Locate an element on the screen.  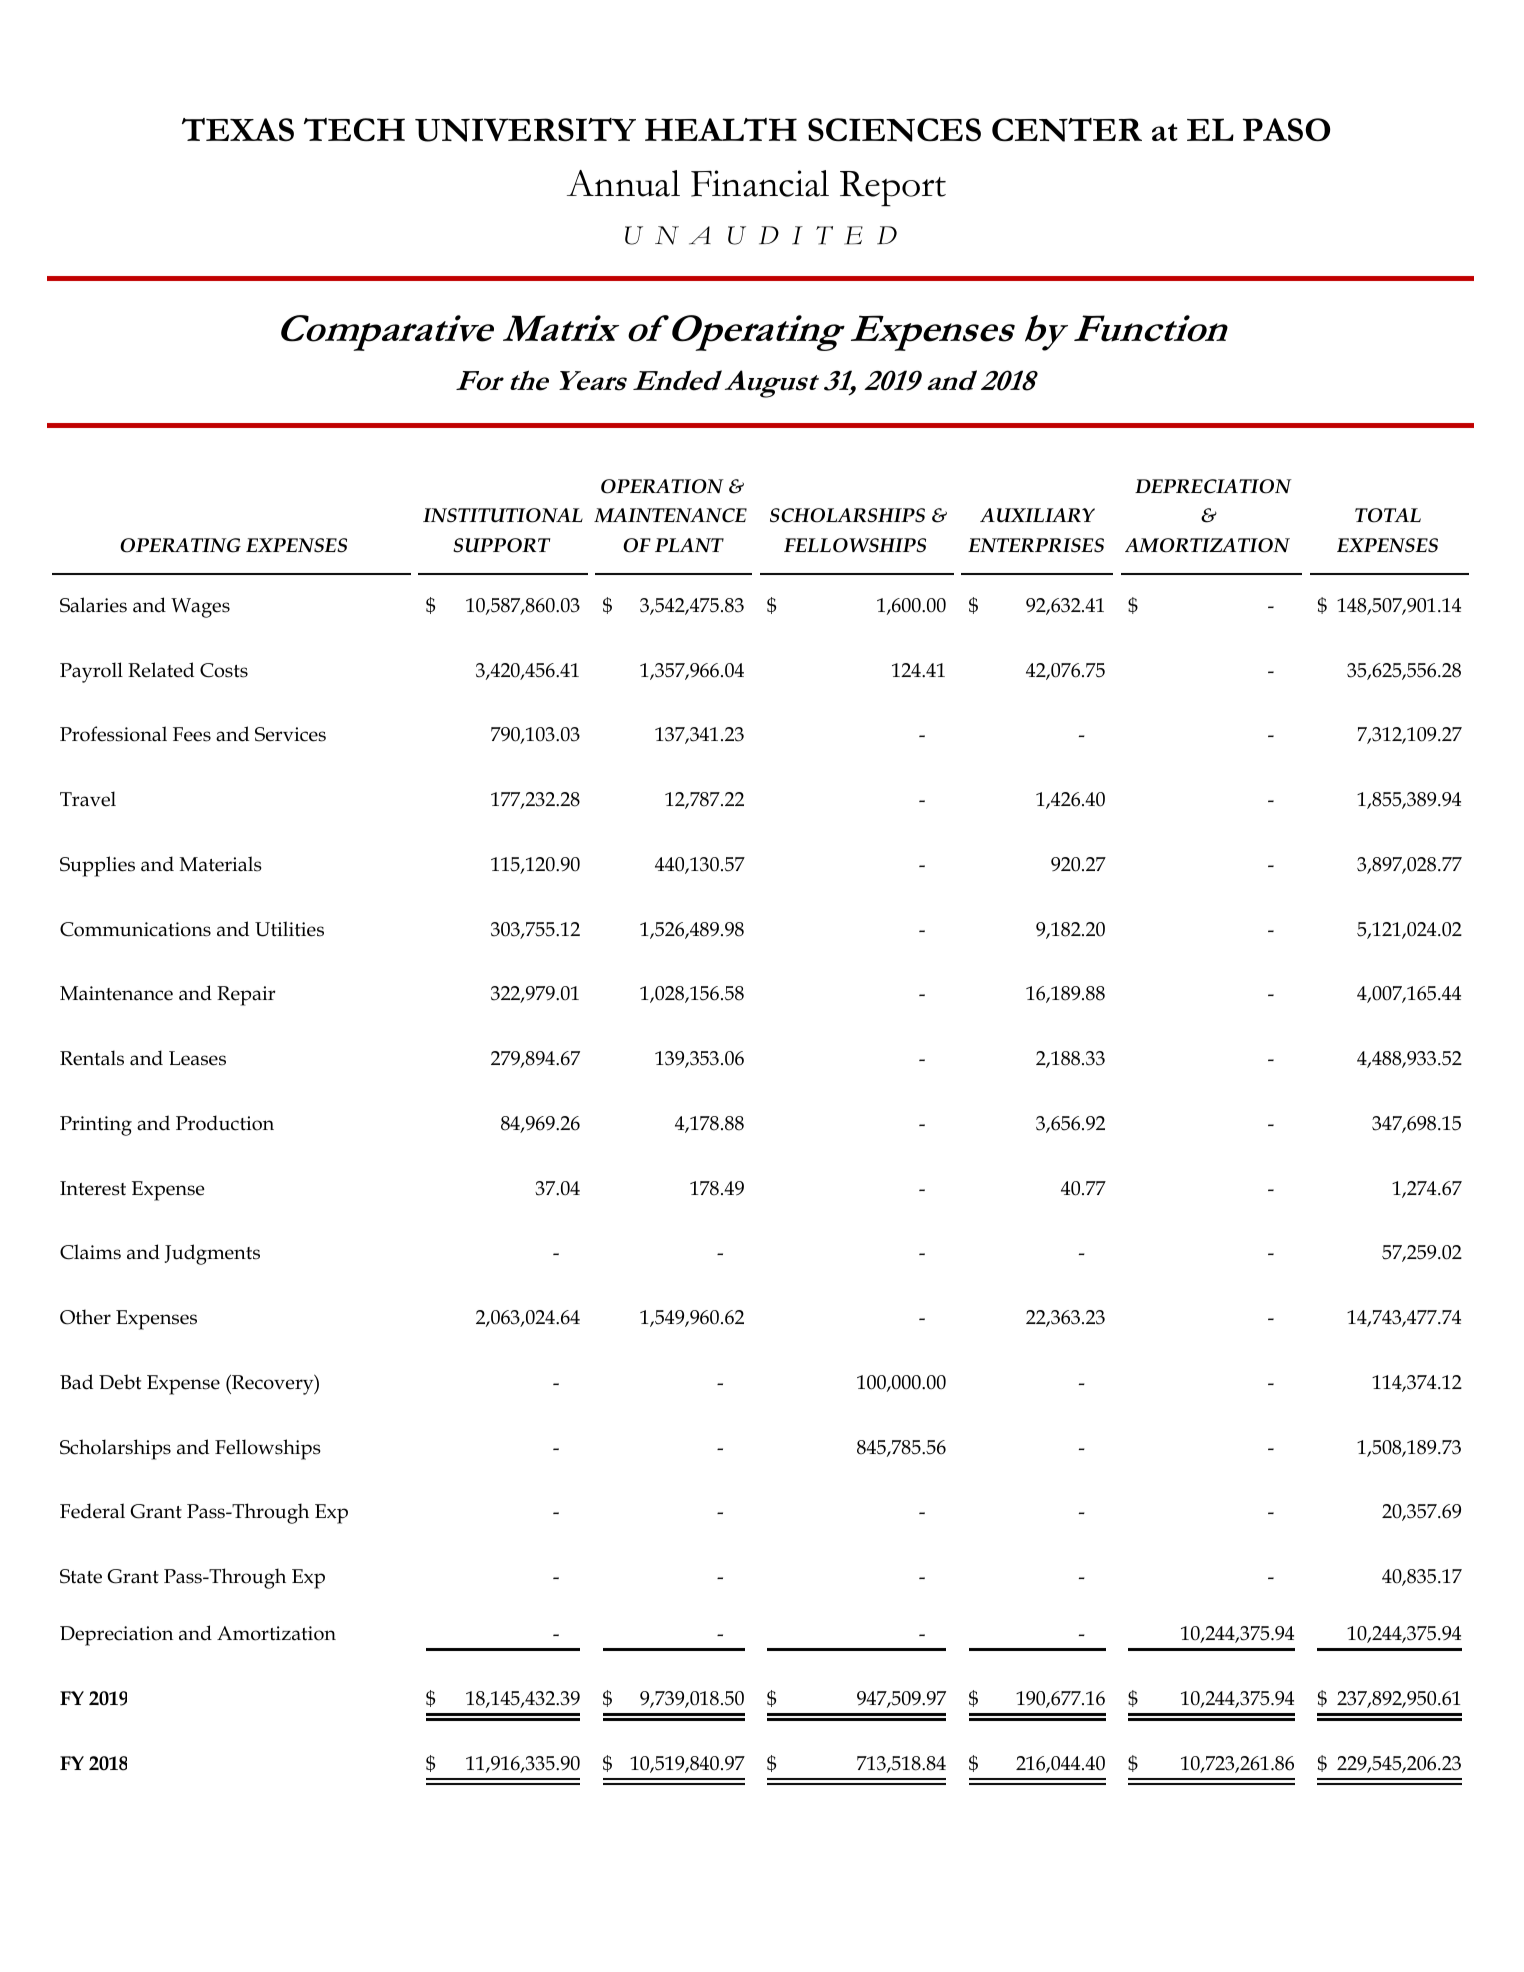
Financial is located at coordinates (760, 183).
